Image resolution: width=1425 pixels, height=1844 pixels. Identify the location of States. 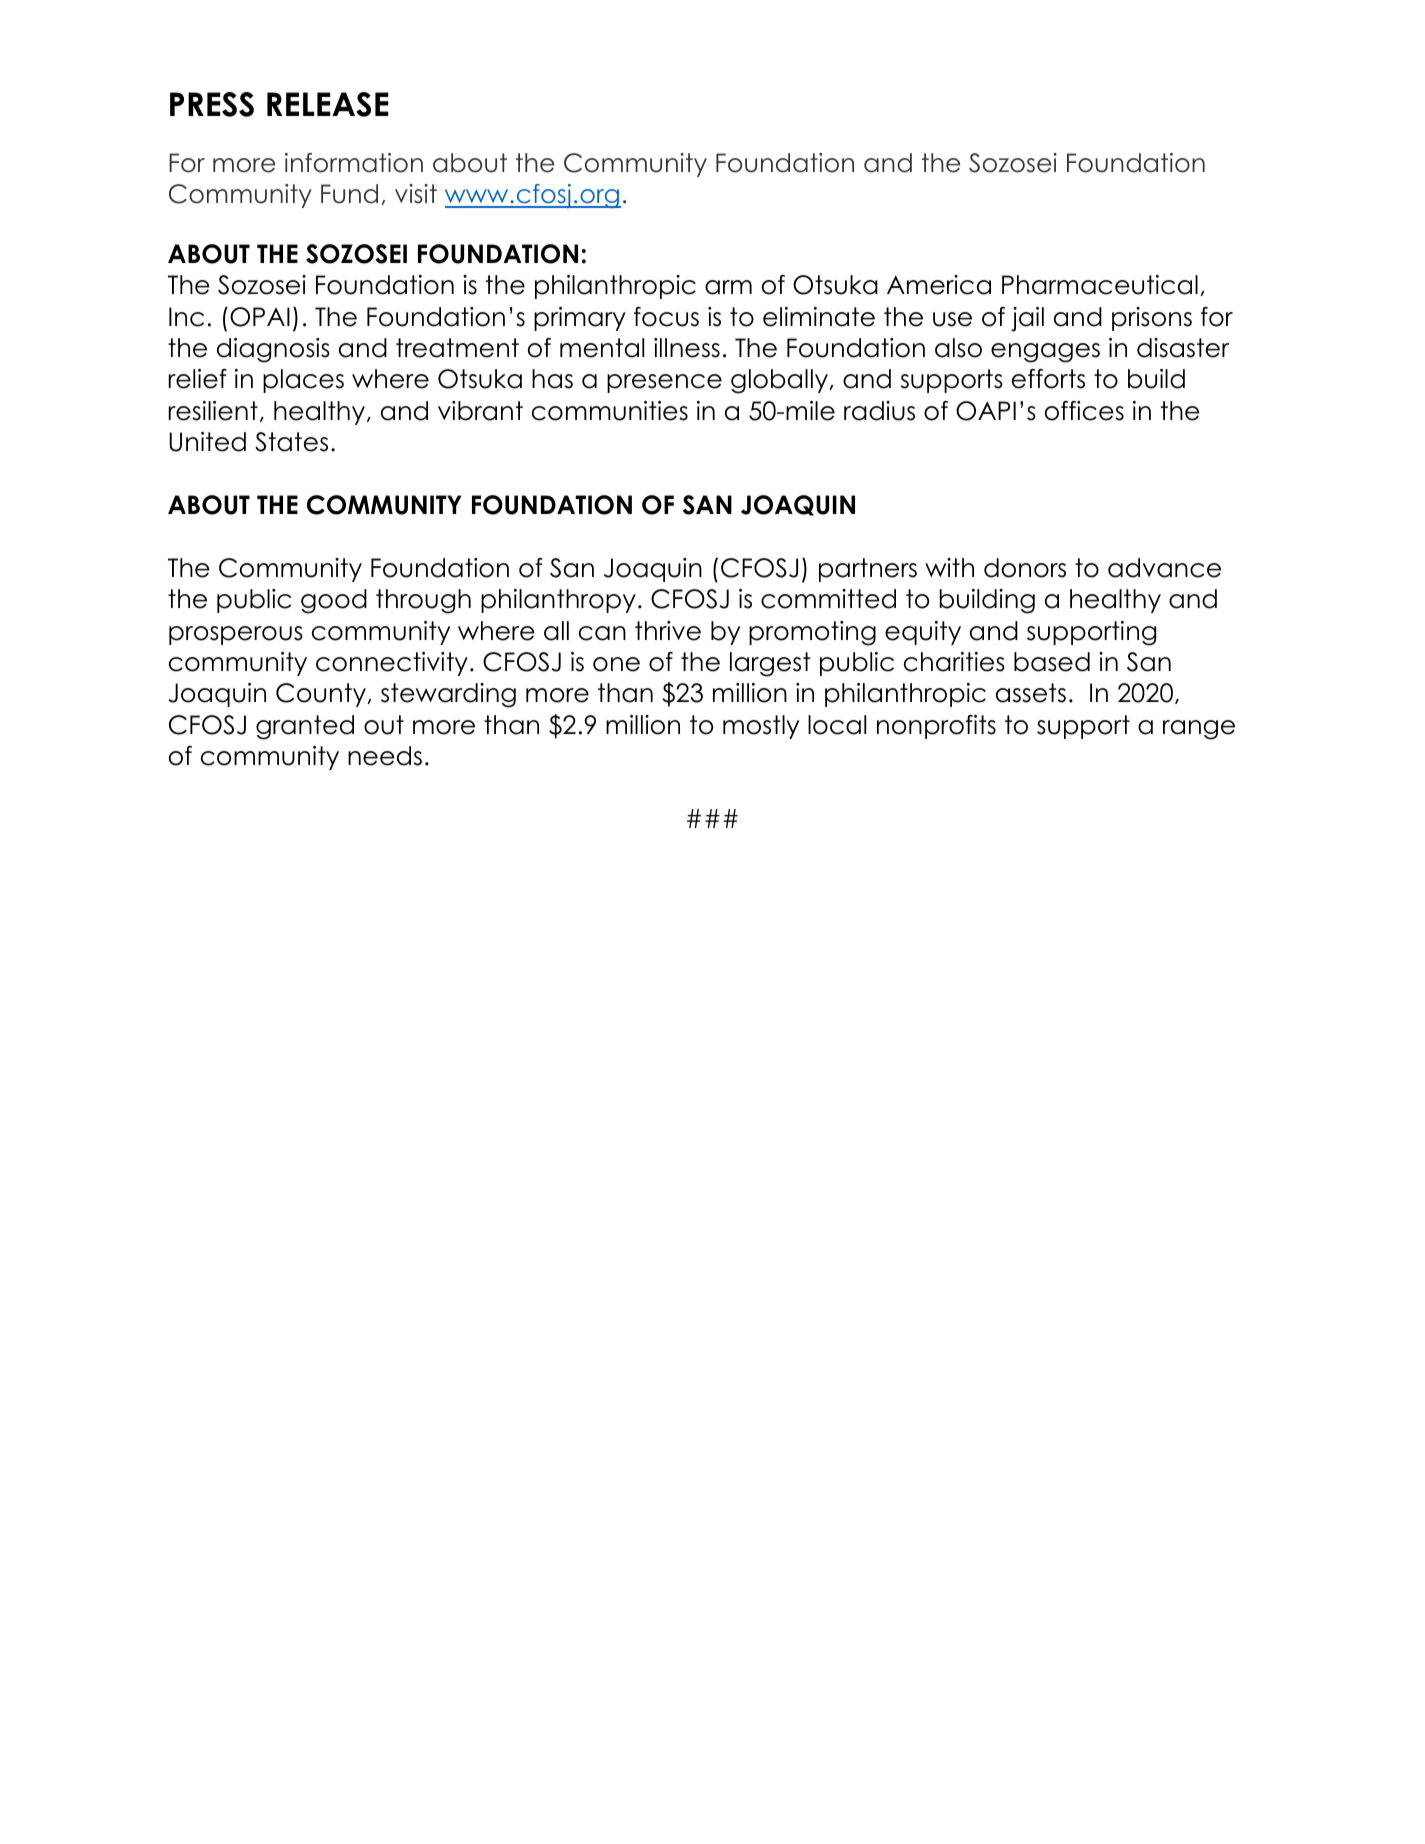
(291, 442).
